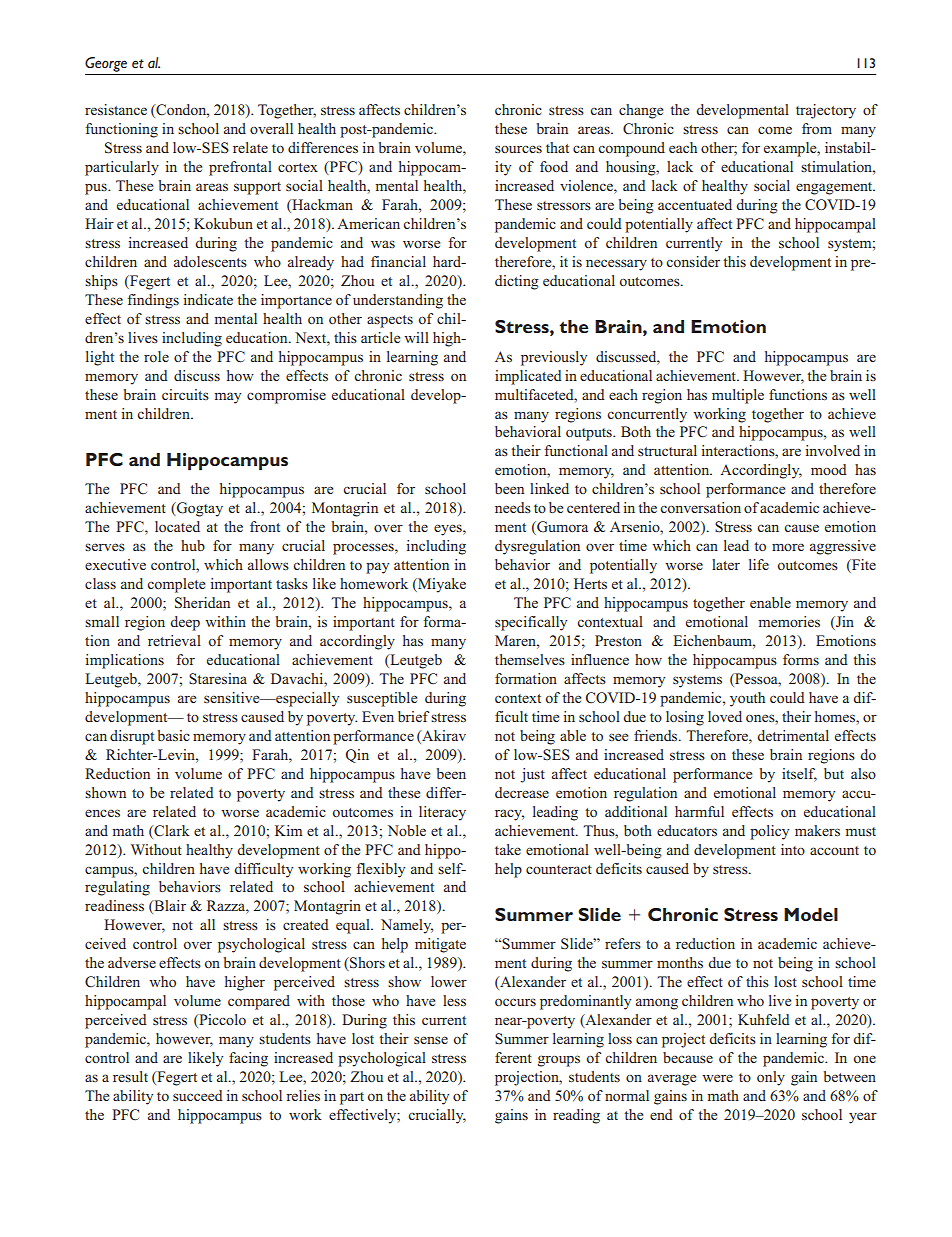 This page has height=1237, width=952. What do you see at coordinates (826, 111) in the page?
I see `trajectory` at bounding box center [826, 111].
